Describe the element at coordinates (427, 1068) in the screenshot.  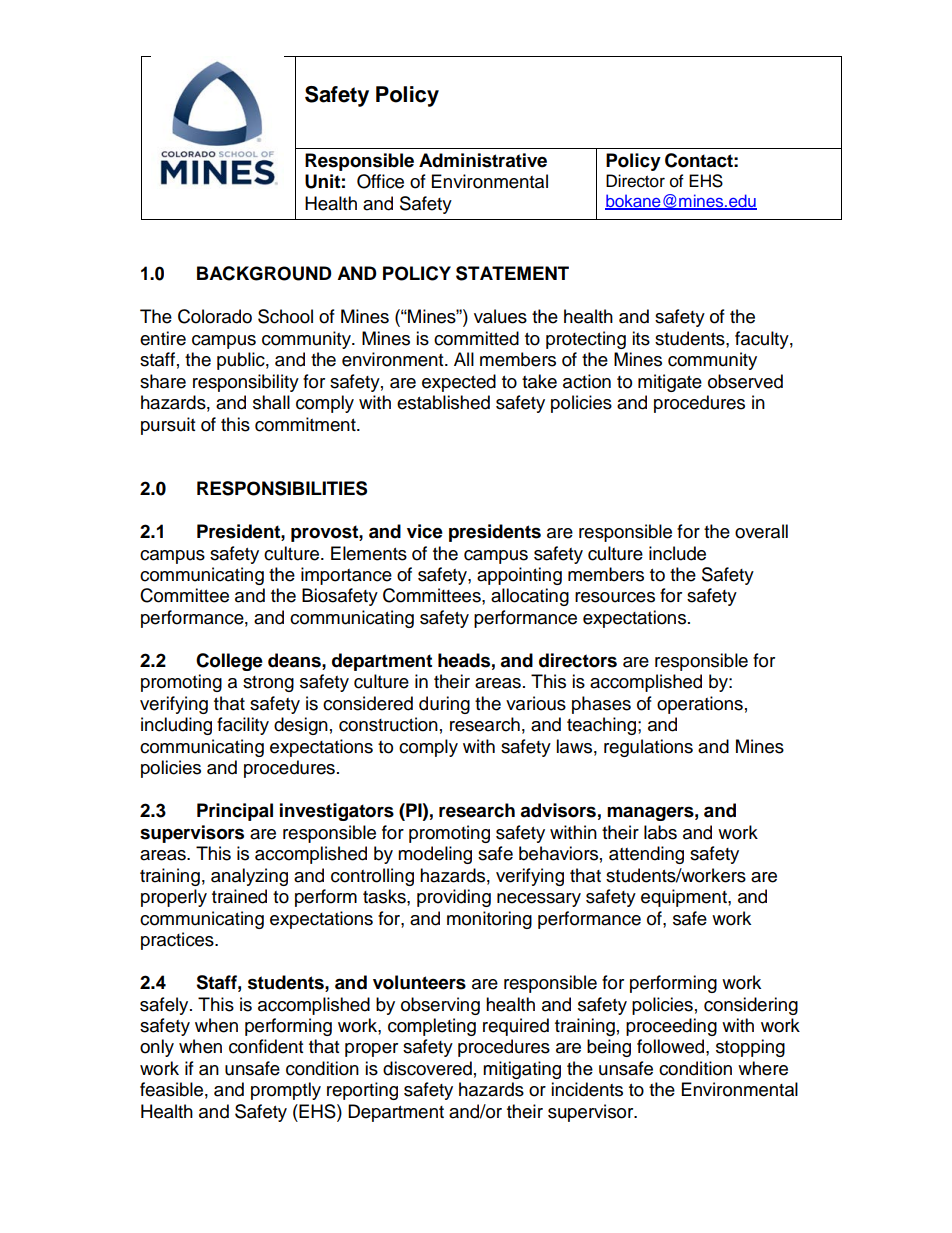
I see `discovered` at that location.
